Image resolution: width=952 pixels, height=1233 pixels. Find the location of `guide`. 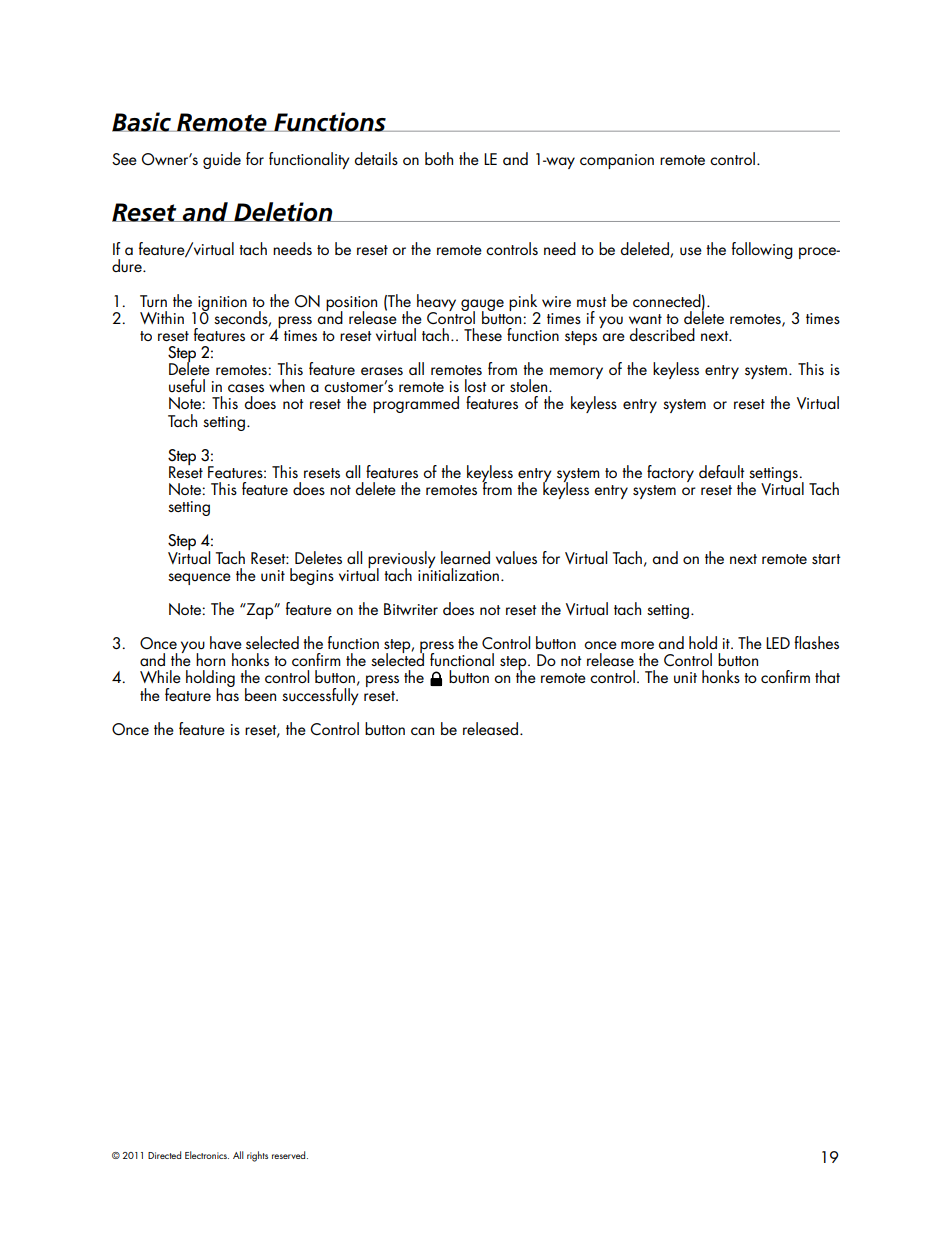

guide is located at coordinates (222, 160).
